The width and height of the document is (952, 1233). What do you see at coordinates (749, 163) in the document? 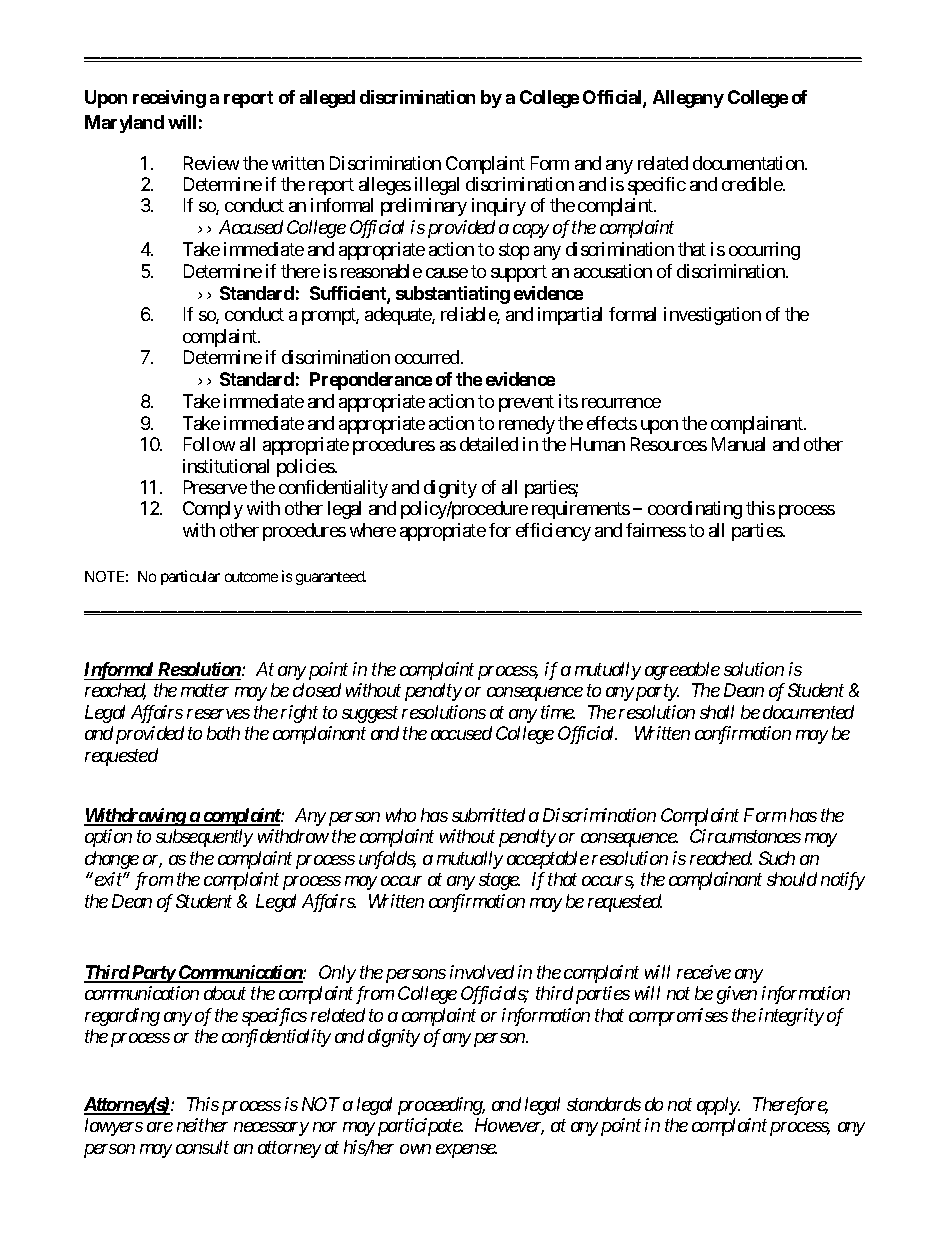
I see `documentation` at bounding box center [749, 163].
